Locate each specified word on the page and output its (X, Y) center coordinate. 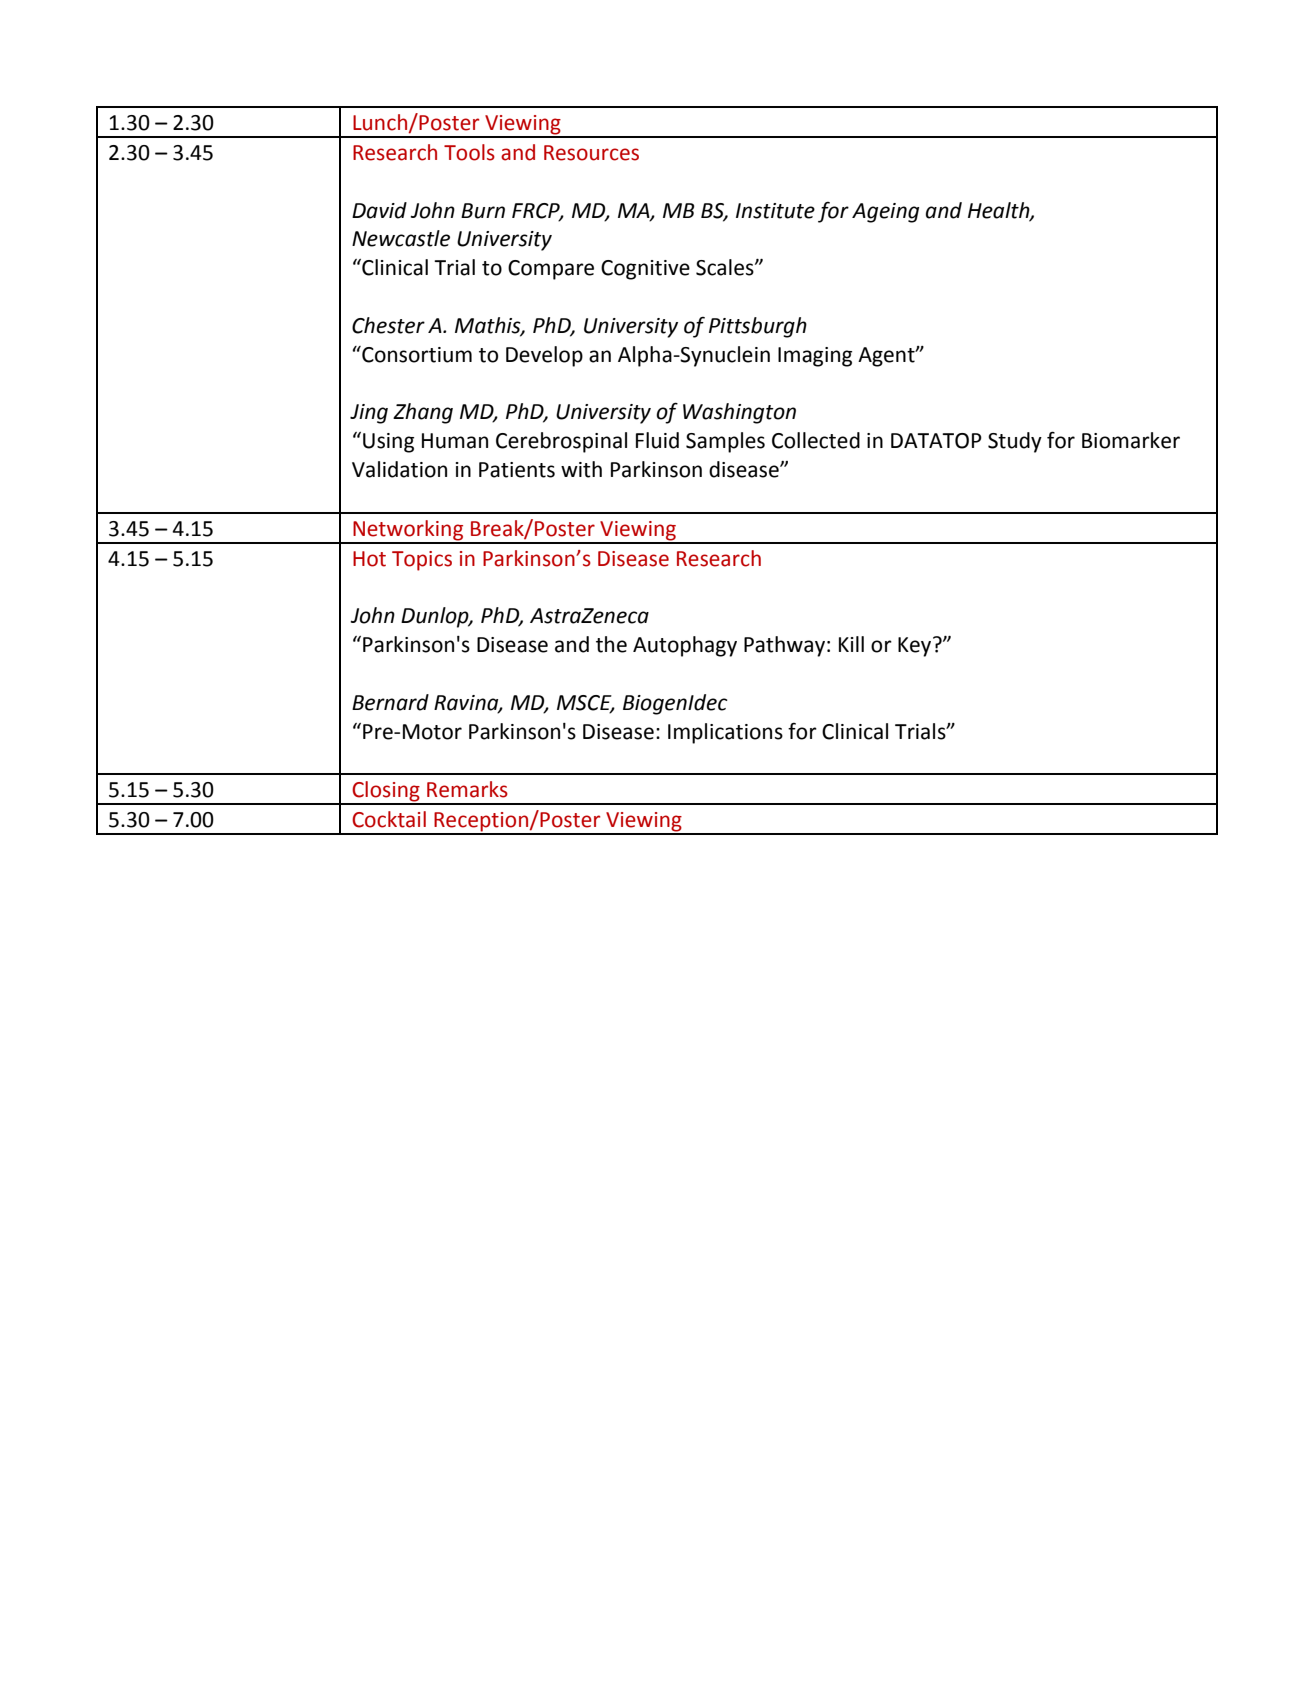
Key (916, 647)
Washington (739, 413)
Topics (422, 561)
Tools (469, 152)
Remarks (467, 789)
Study (1015, 442)
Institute (775, 211)
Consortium (416, 354)
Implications (725, 733)
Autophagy (685, 646)
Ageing (885, 213)
